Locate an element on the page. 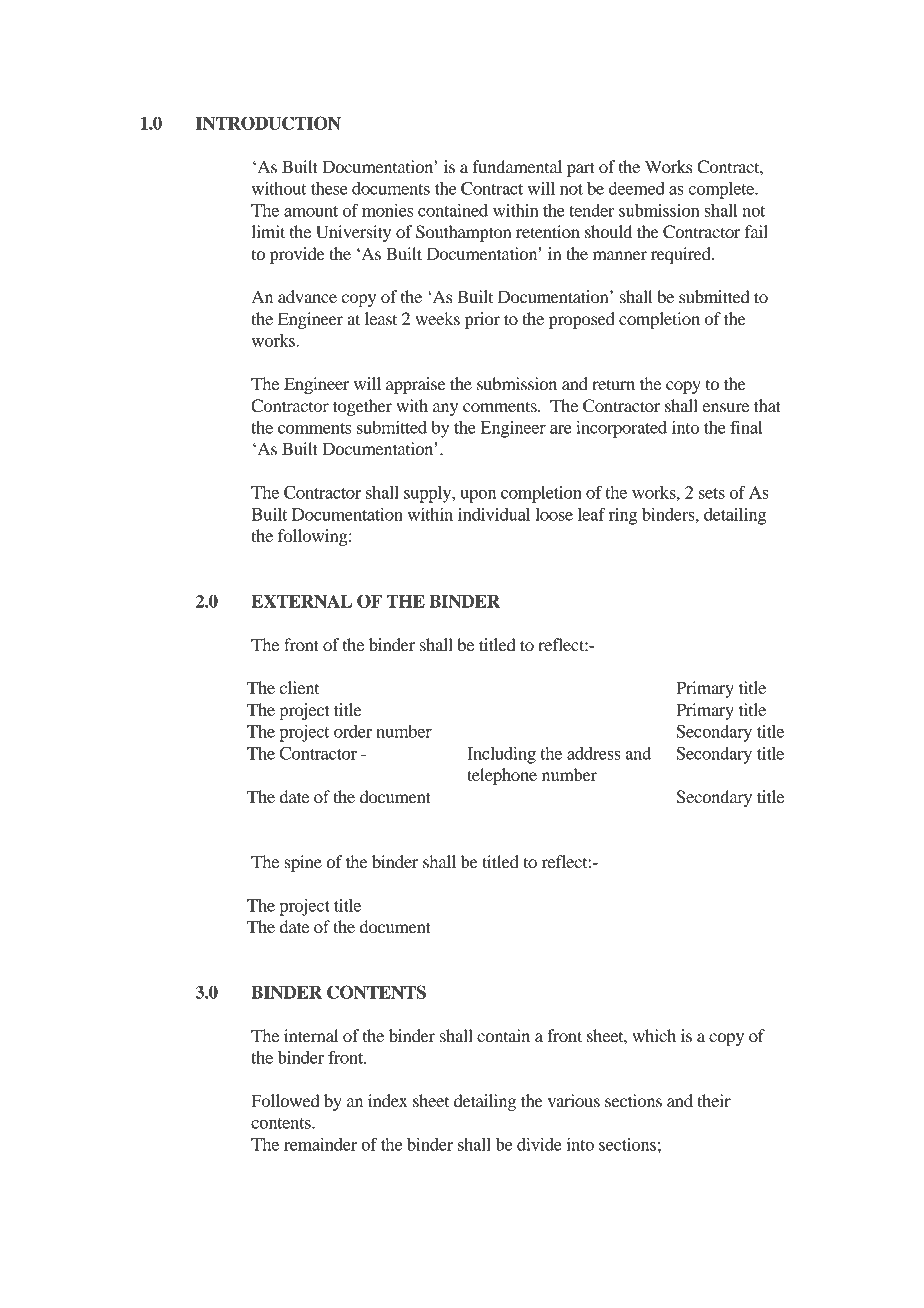 The height and width of the page is (1308, 924). together is located at coordinates (362, 407).
